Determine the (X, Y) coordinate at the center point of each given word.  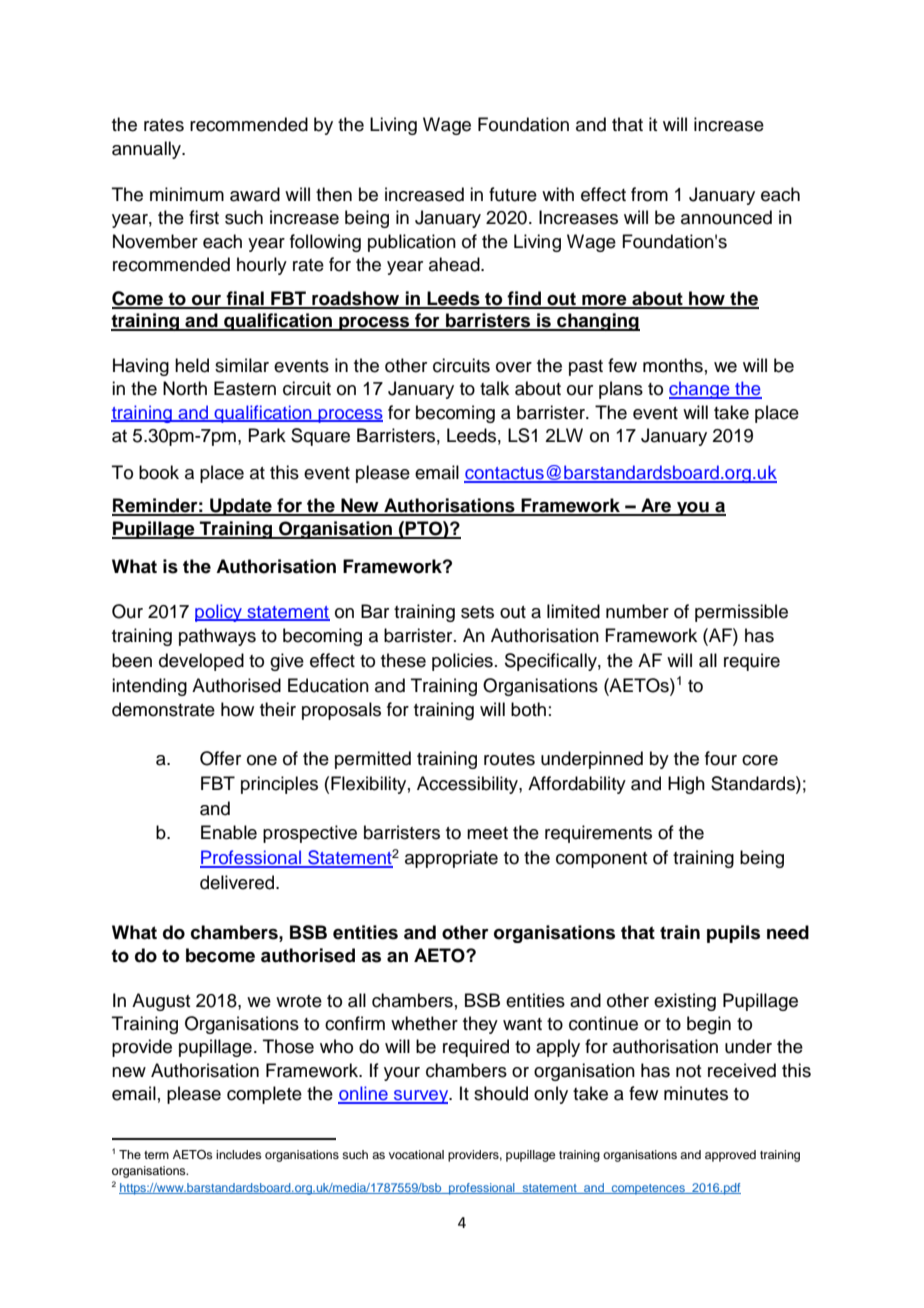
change (700, 390)
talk (494, 388)
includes (239, 1154)
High (686, 785)
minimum (187, 194)
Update (241, 507)
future (513, 194)
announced (726, 217)
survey (421, 1097)
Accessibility (468, 785)
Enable (229, 832)
